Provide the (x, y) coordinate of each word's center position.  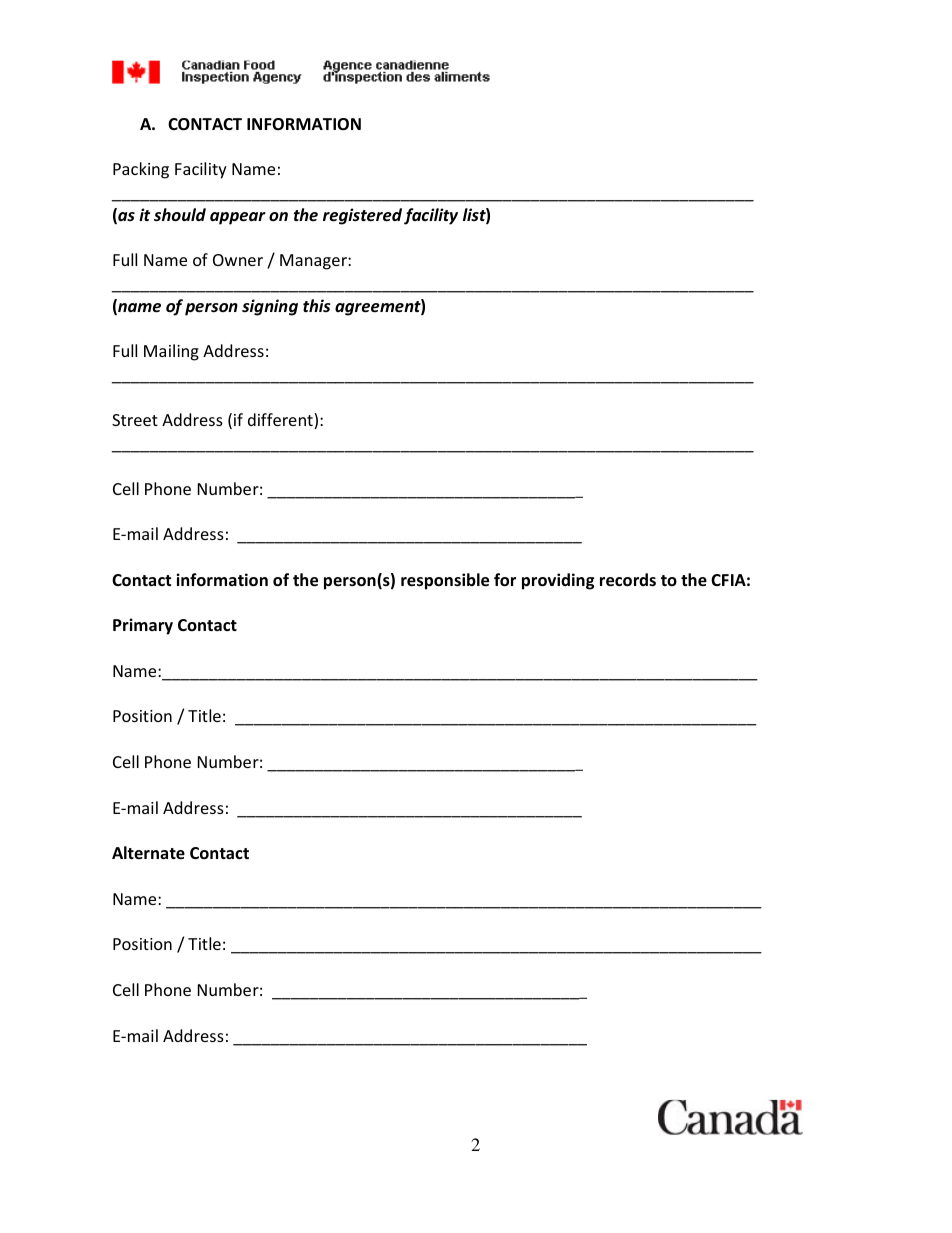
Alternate (148, 853)
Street (135, 420)
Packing (141, 170)
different (281, 421)
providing (558, 581)
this (317, 306)
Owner (238, 260)
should (180, 215)
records (628, 580)
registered (362, 216)
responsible (445, 581)
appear (238, 218)
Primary (143, 626)
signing (270, 307)
